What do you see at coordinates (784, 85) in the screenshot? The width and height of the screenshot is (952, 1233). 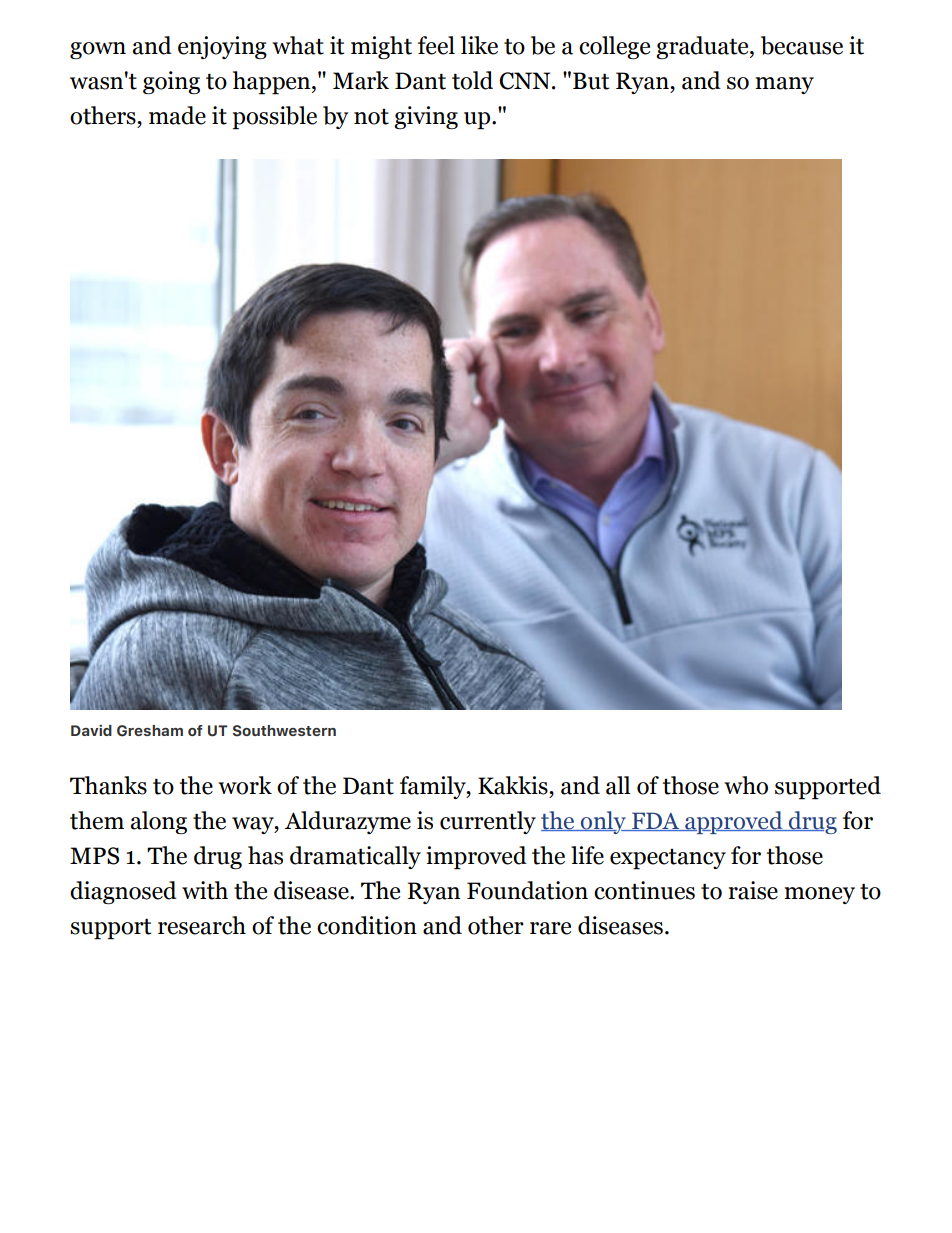 I see `many` at bounding box center [784, 85].
